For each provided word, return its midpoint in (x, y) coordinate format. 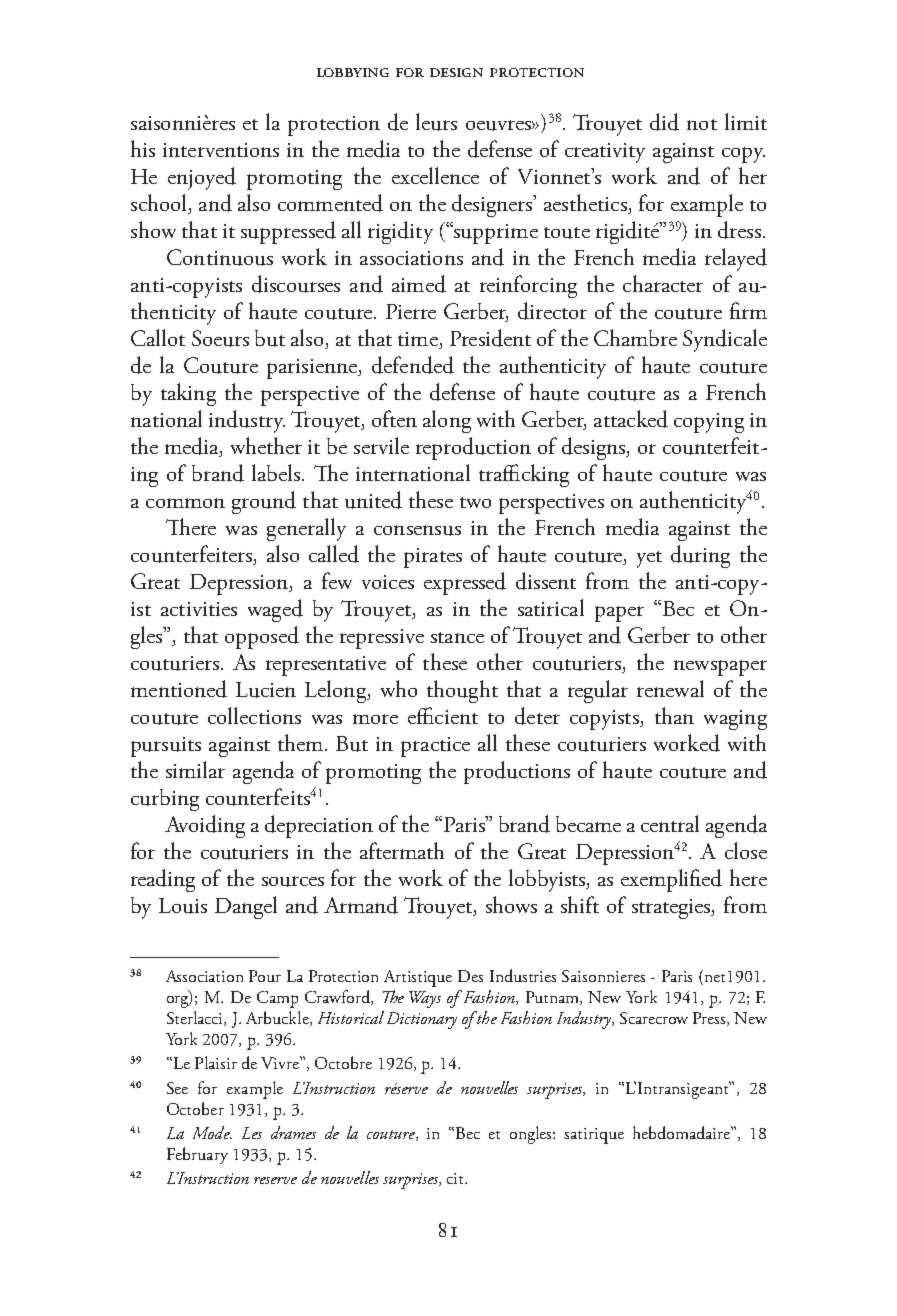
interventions (221, 150)
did (664, 122)
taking (188, 394)
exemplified (671, 880)
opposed (262, 637)
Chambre (635, 337)
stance (457, 637)
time (419, 340)
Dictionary (422, 1020)
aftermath (402, 850)
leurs (436, 122)
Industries (523, 975)
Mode (212, 1132)
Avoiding (205, 826)
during (700, 556)
